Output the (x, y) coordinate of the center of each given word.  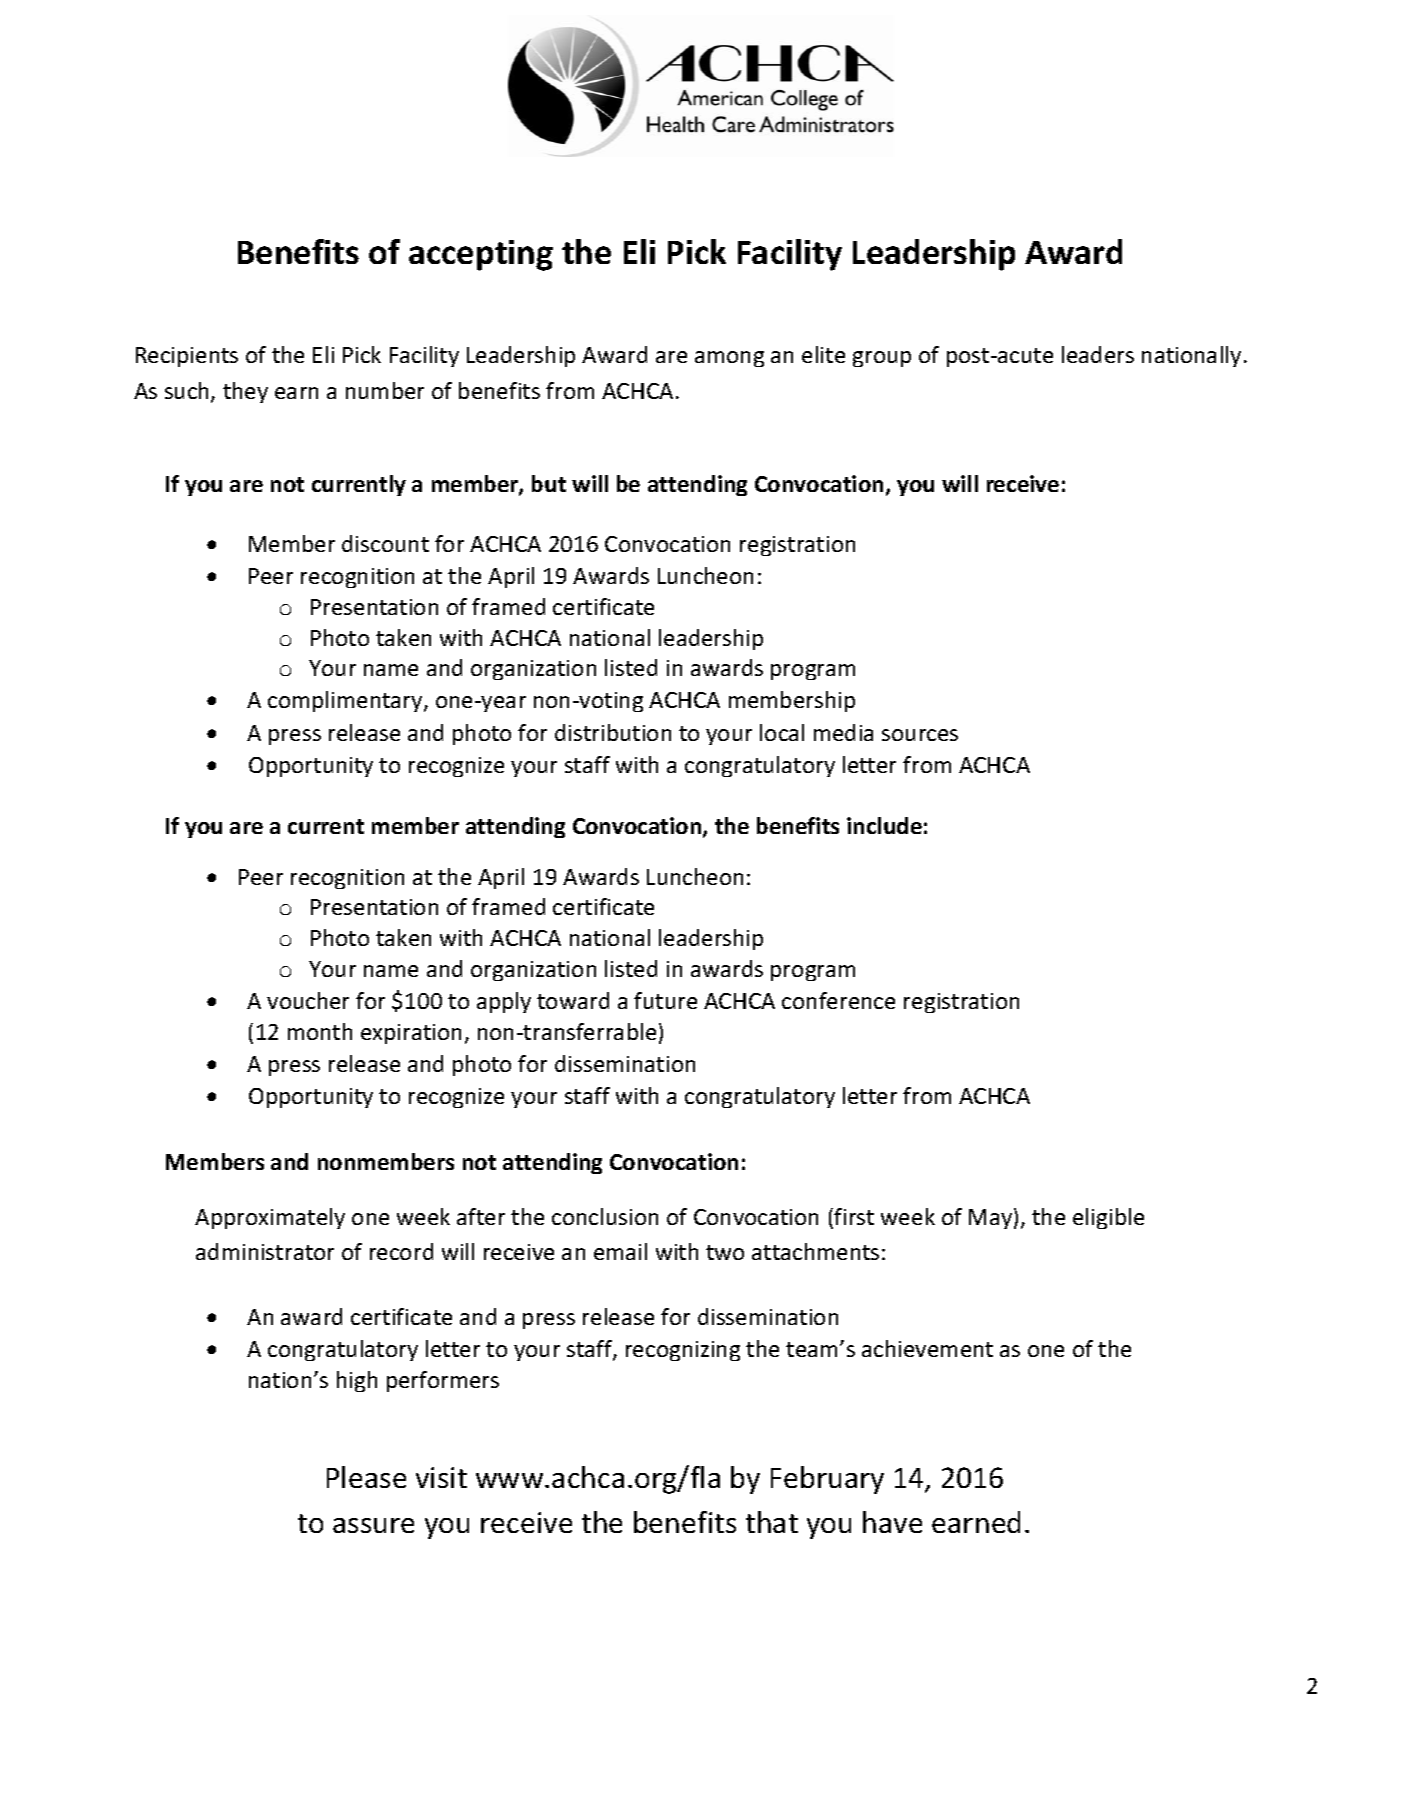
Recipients (187, 357)
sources (920, 735)
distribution (613, 732)
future (665, 1000)
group (882, 359)
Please (366, 1477)
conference (838, 1000)
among (729, 359)
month (320, 1031)
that (772, 1522)
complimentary (346, 701)
